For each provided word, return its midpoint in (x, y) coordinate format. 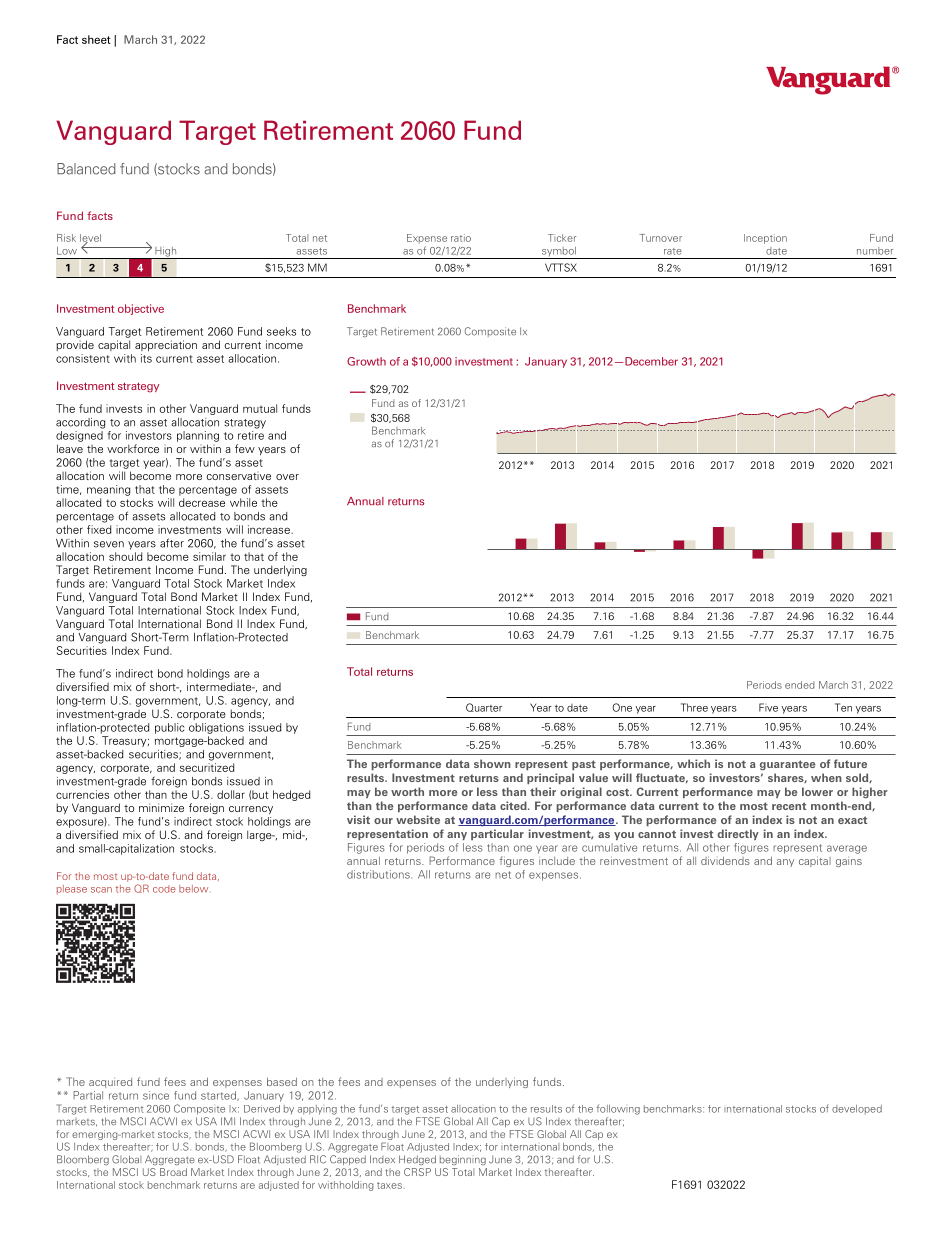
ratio (461, 238)
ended (800, 685)
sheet (96, 39)
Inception (765, 239)
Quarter (484, 707)
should (125, 556)
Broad (173, 1172)
